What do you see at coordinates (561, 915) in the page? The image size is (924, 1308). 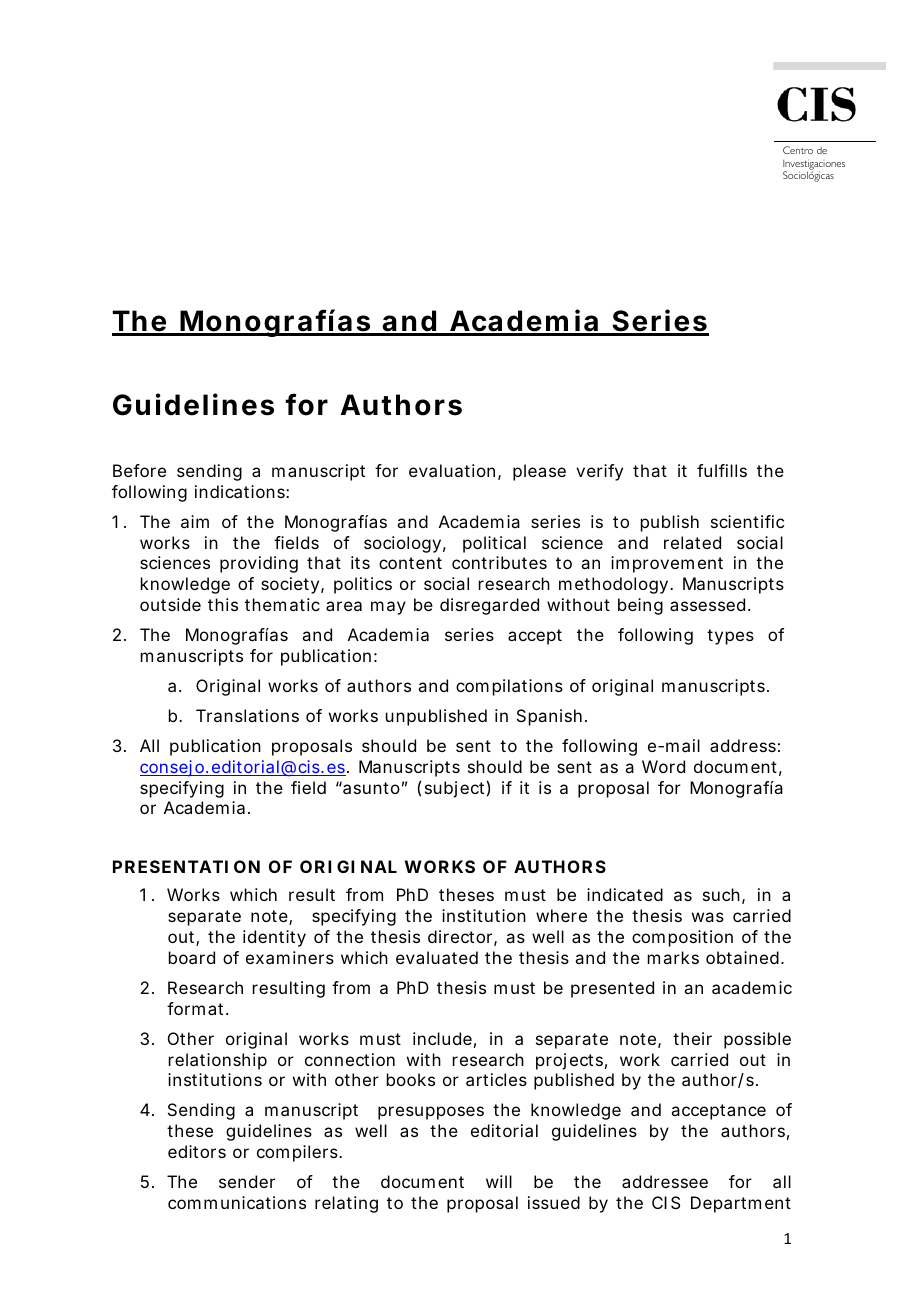 I see `where` at bounding box center [561, 915].
